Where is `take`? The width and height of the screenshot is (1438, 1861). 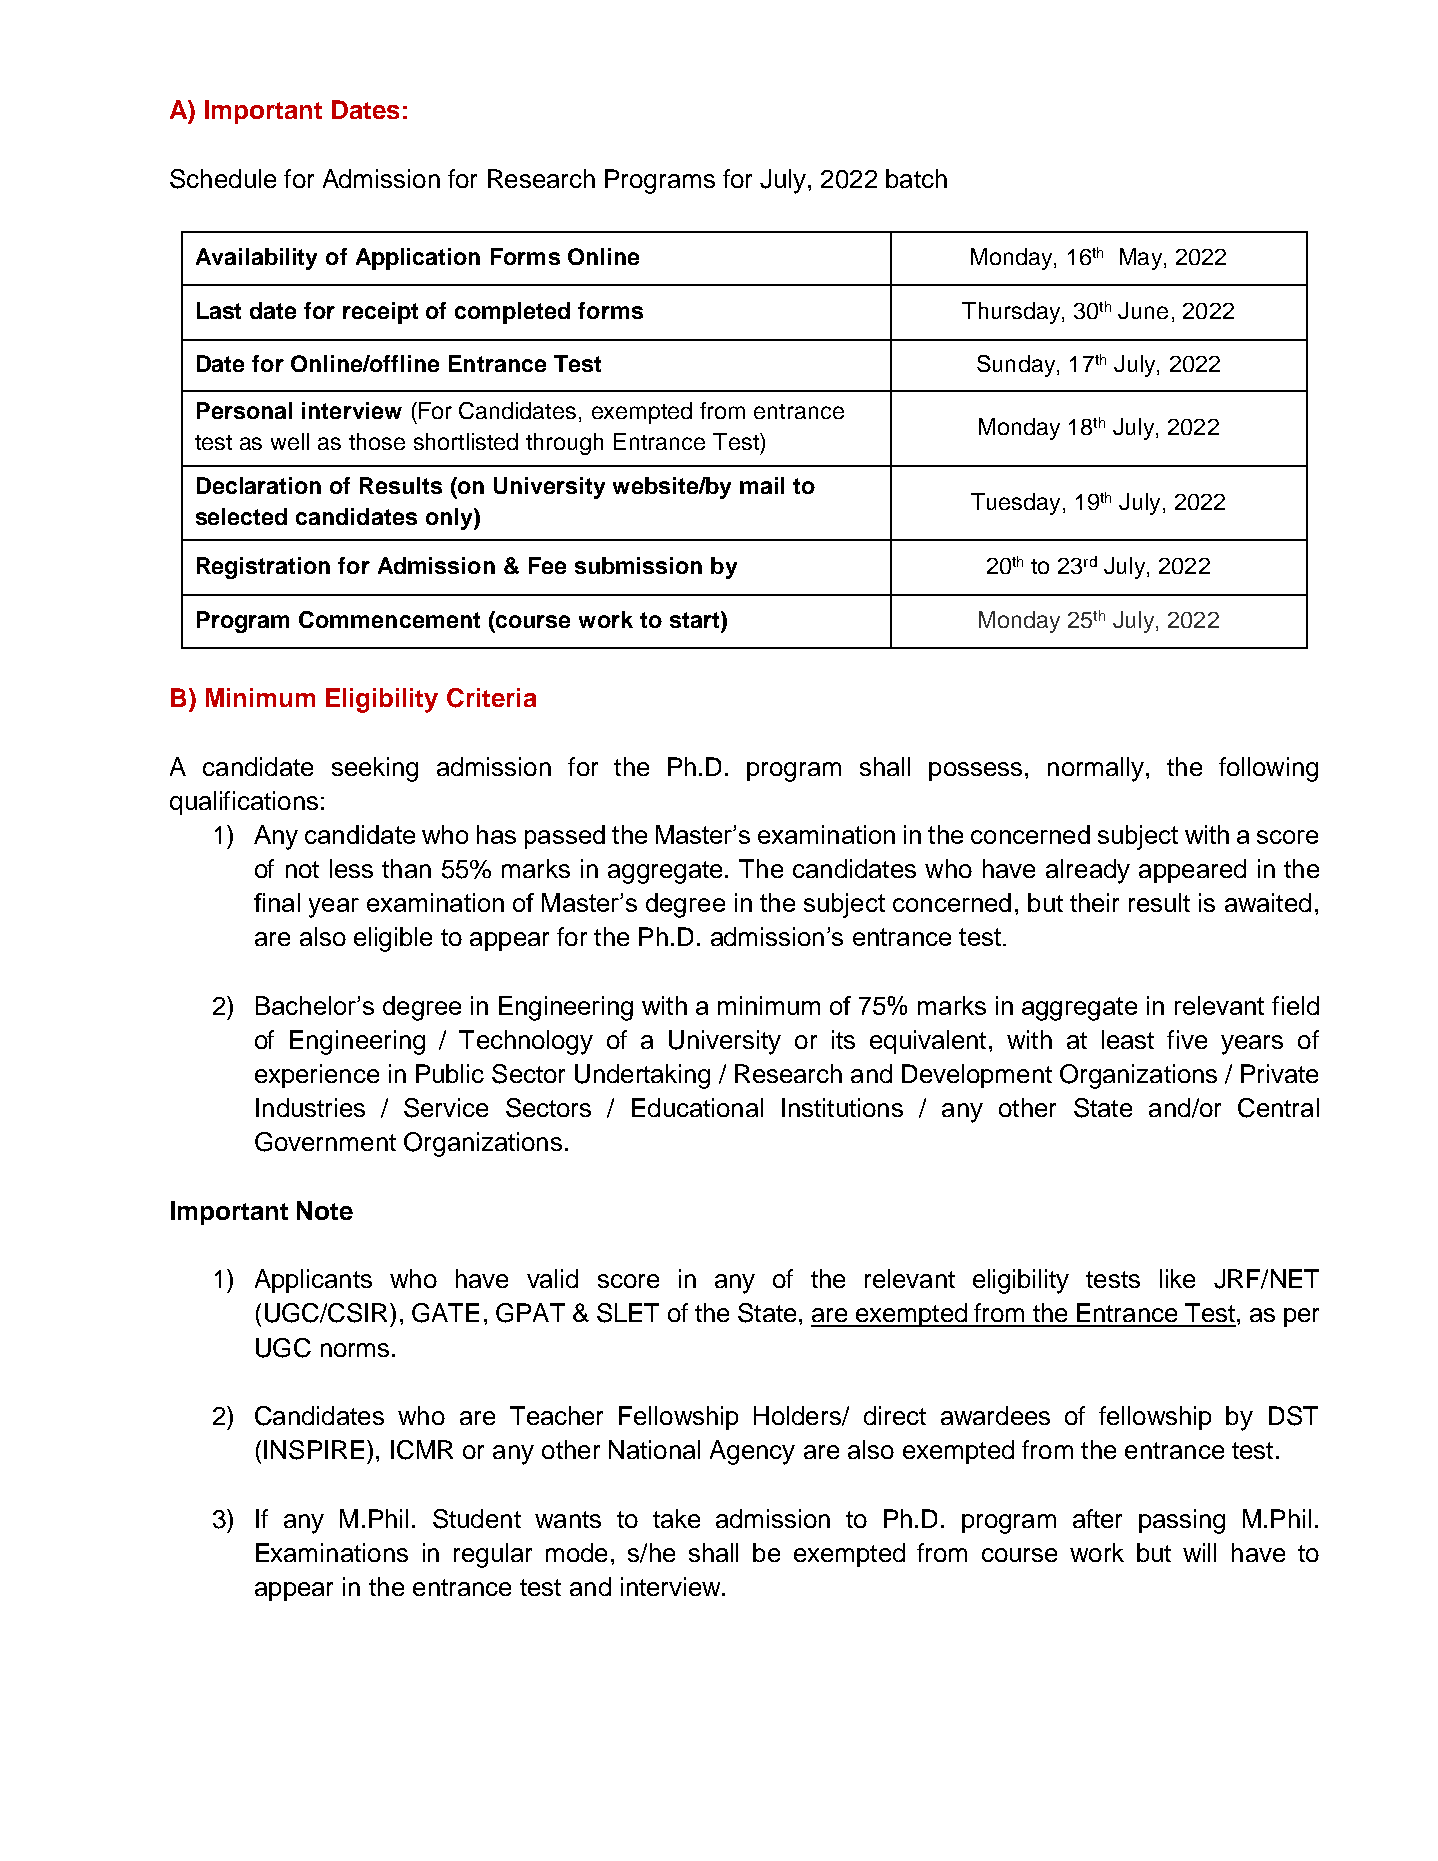 take is located at coordinates (676, 1518).
